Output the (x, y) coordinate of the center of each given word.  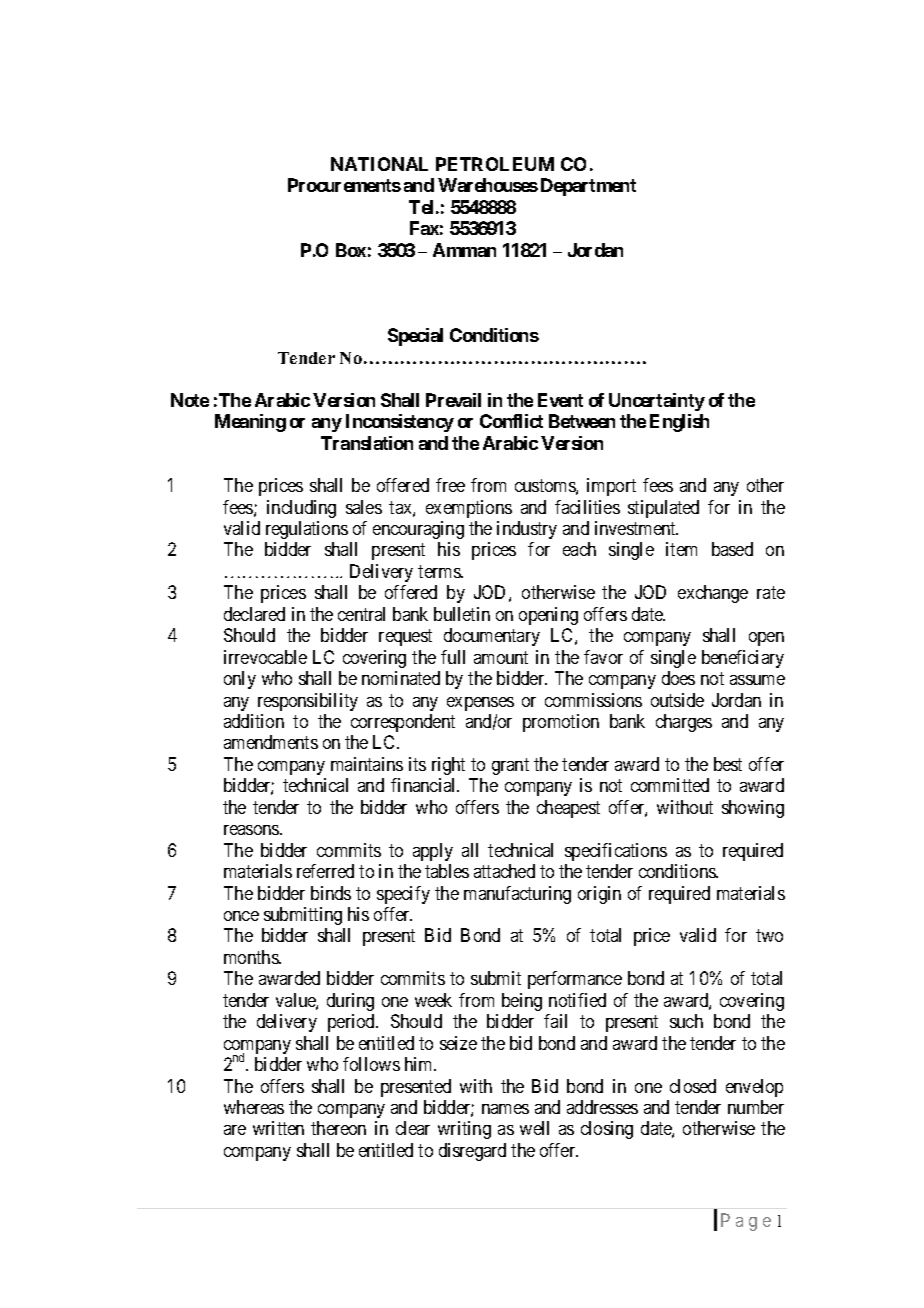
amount (501, 657)
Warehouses (488, 185)
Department (588, 187)
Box (351, 250)
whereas (254, 1107)
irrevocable (265, 657)
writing (464, 1130)
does (678, 678)
